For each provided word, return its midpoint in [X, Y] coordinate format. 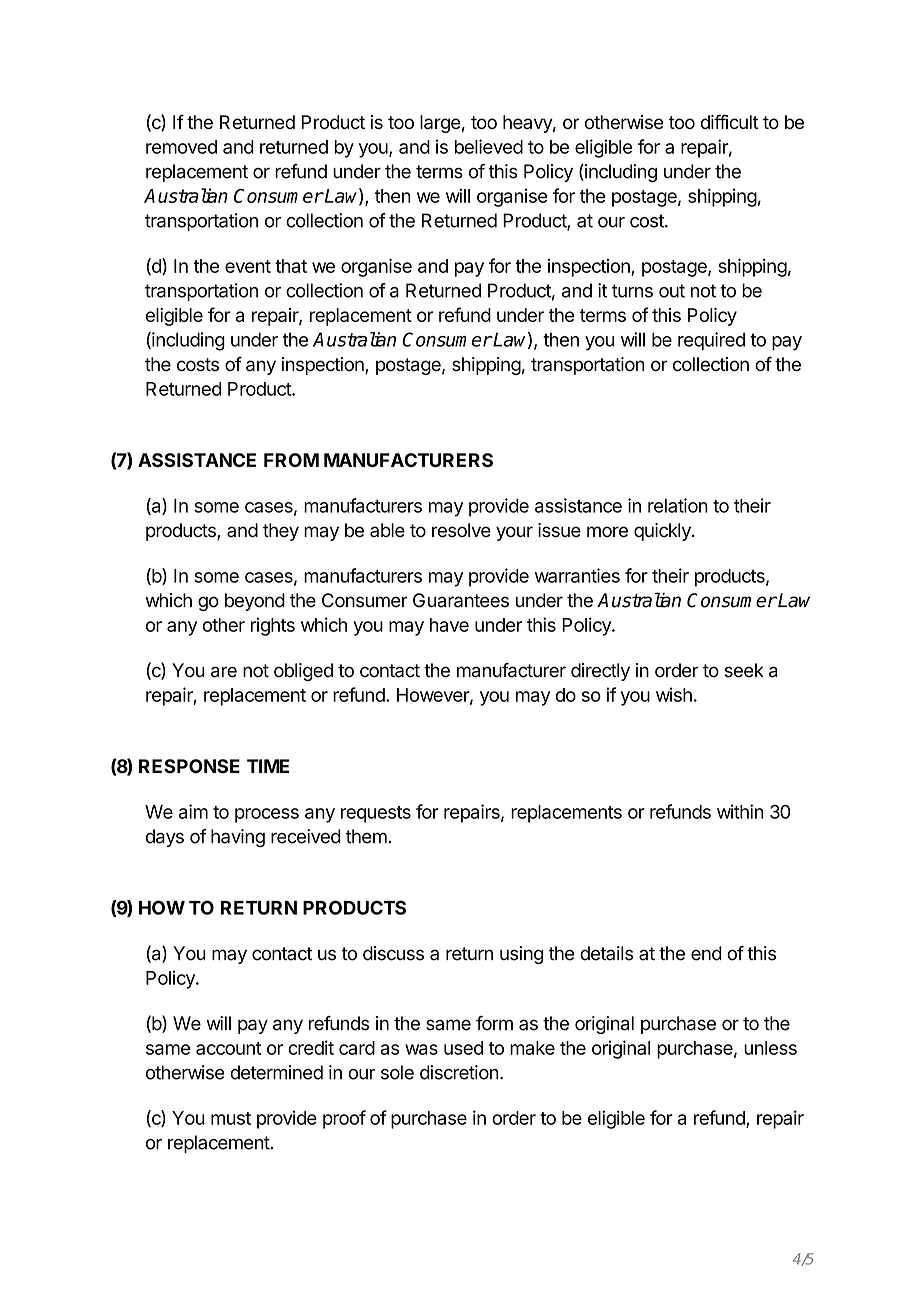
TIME [268, 766]
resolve [461, 530]
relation [678, 505]
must [231, 1118]
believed [489, 146]
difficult [730, 121]
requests [376, 814]
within [740, 811]
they [281, 532]
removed [181, 147]
